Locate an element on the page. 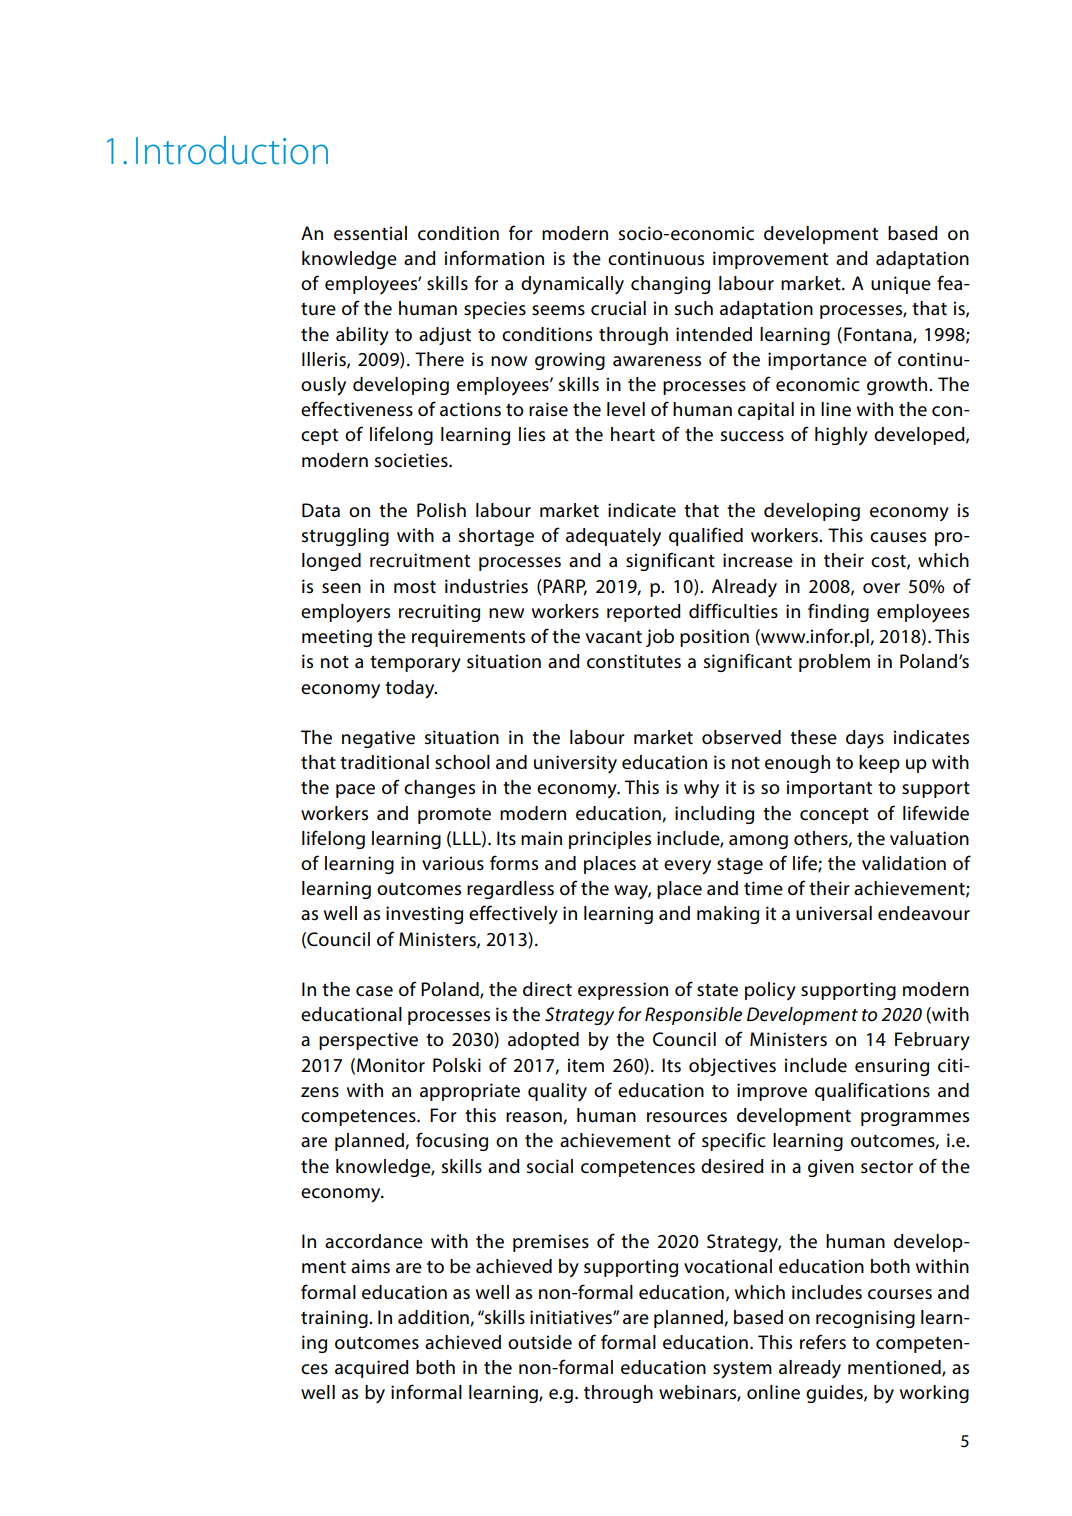 Image resolution: width=1072 pixels, height=1516 pixels. pace is located at coordinates (355, 791).
